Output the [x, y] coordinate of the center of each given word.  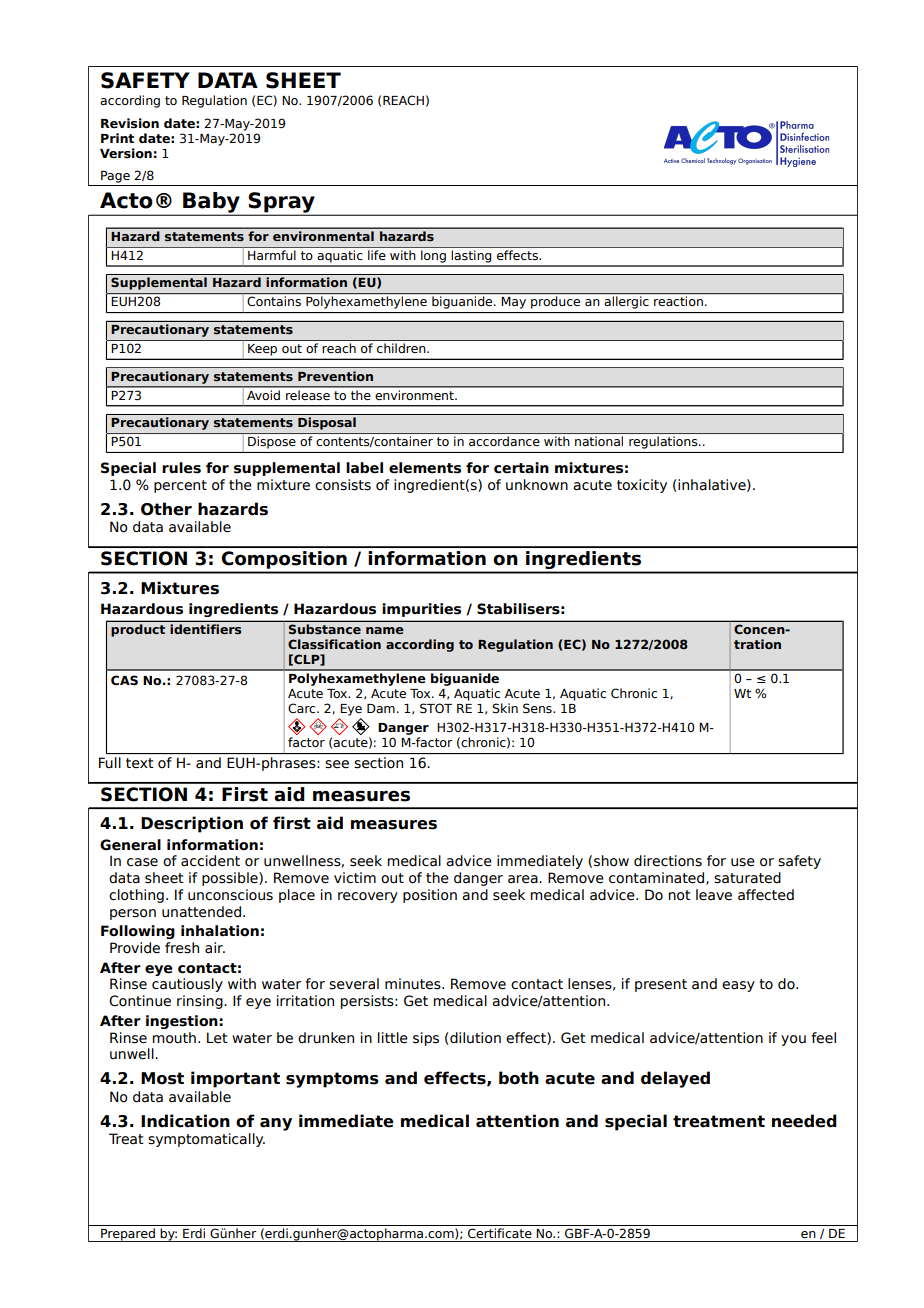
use [743, 862]
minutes [414, 984]
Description [192, 824]
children [402, 348]
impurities [421, 610]
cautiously [187, 985]
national [599, 441]
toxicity [642, 486]
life [377, 255]
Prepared [128, 1235]
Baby [211, 203]
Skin [505, 708]
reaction [678, 301]
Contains [274, 301]
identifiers [205, 629]
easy [738, 986]
